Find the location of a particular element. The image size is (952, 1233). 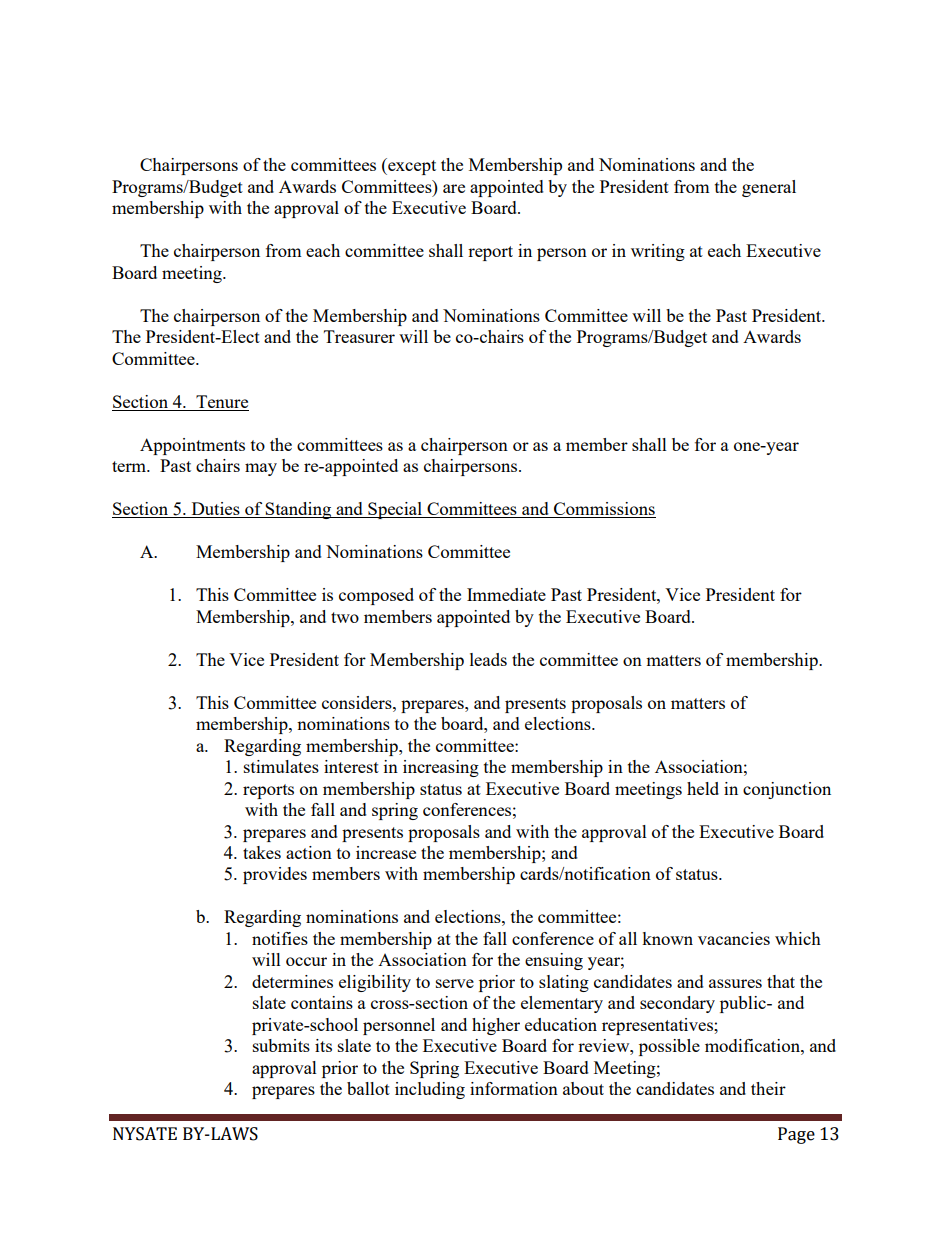

information is located at coordinates (514, 1088).
